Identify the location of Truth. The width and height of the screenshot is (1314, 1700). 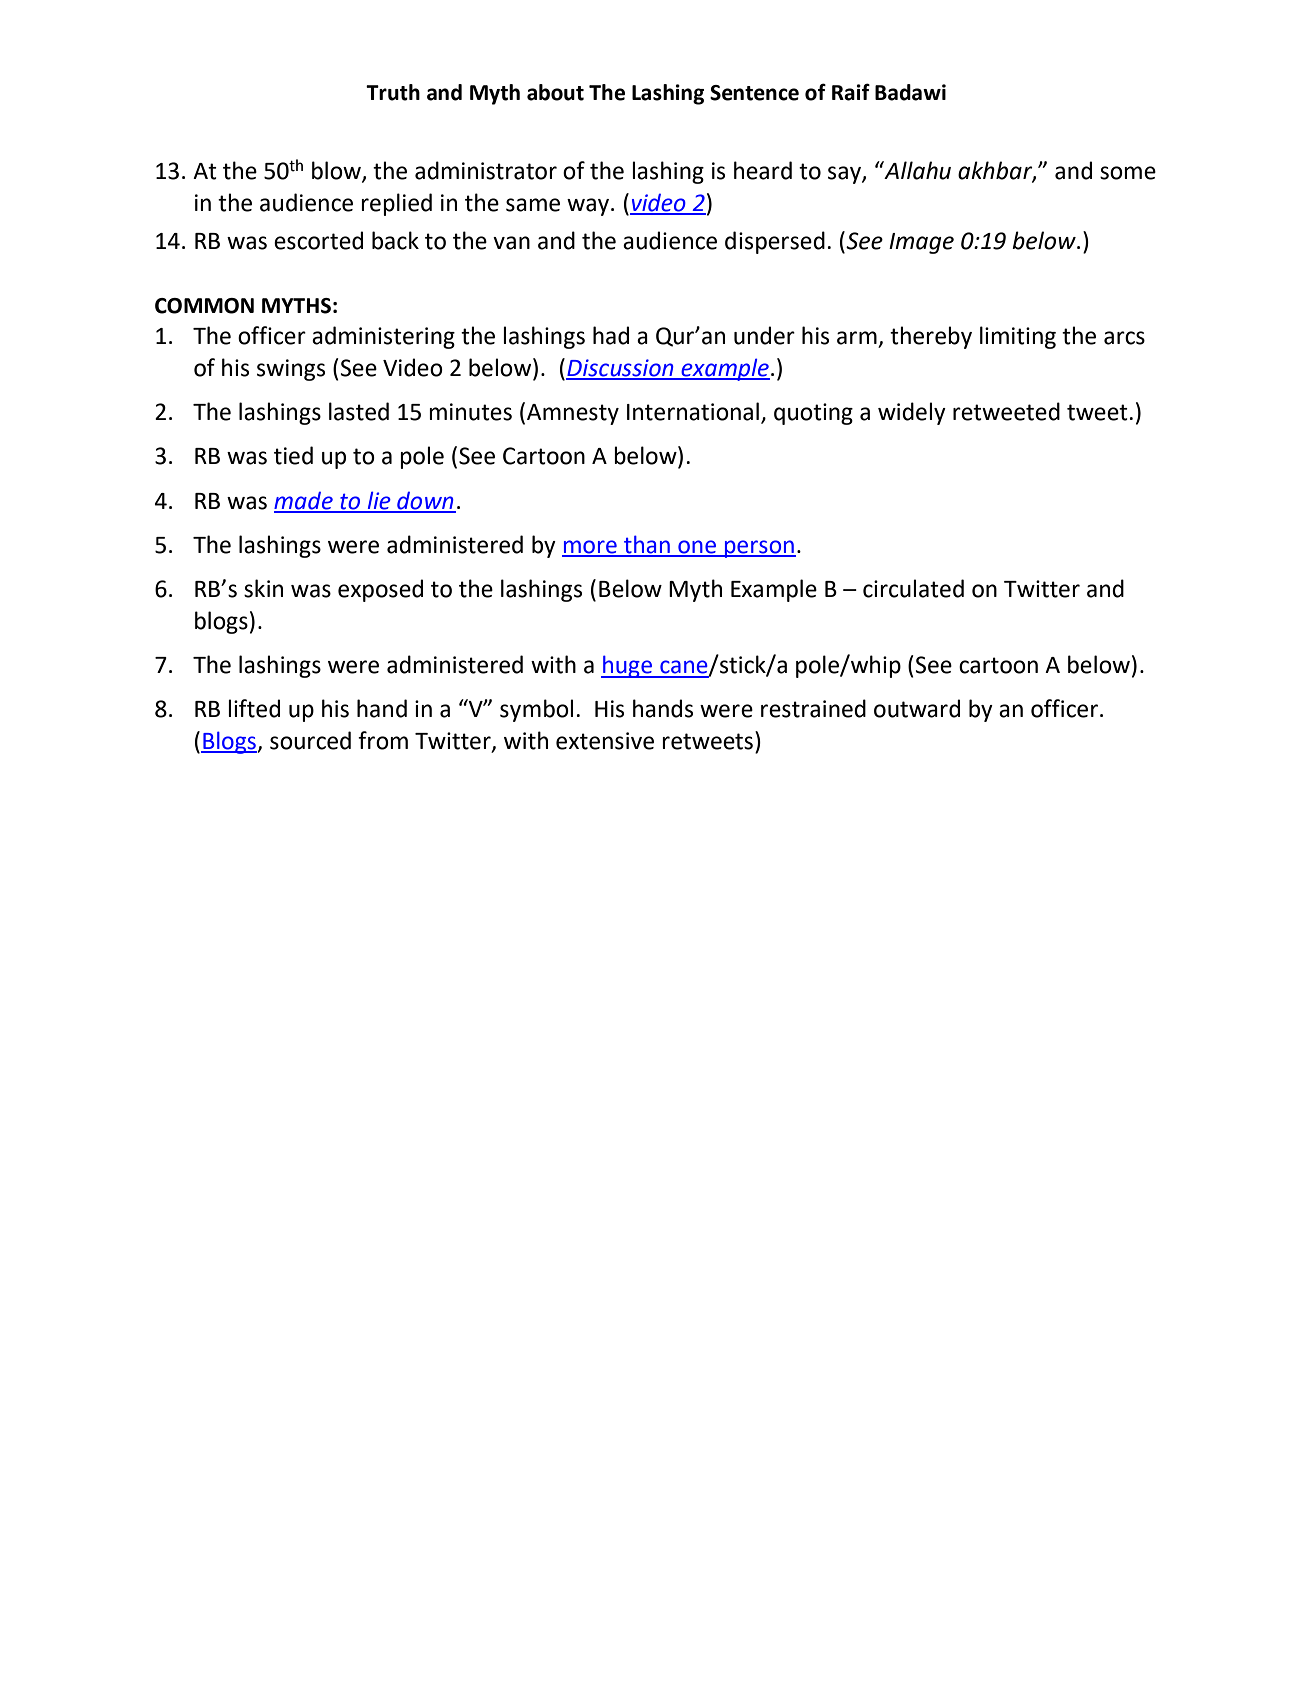
(393, 92).
